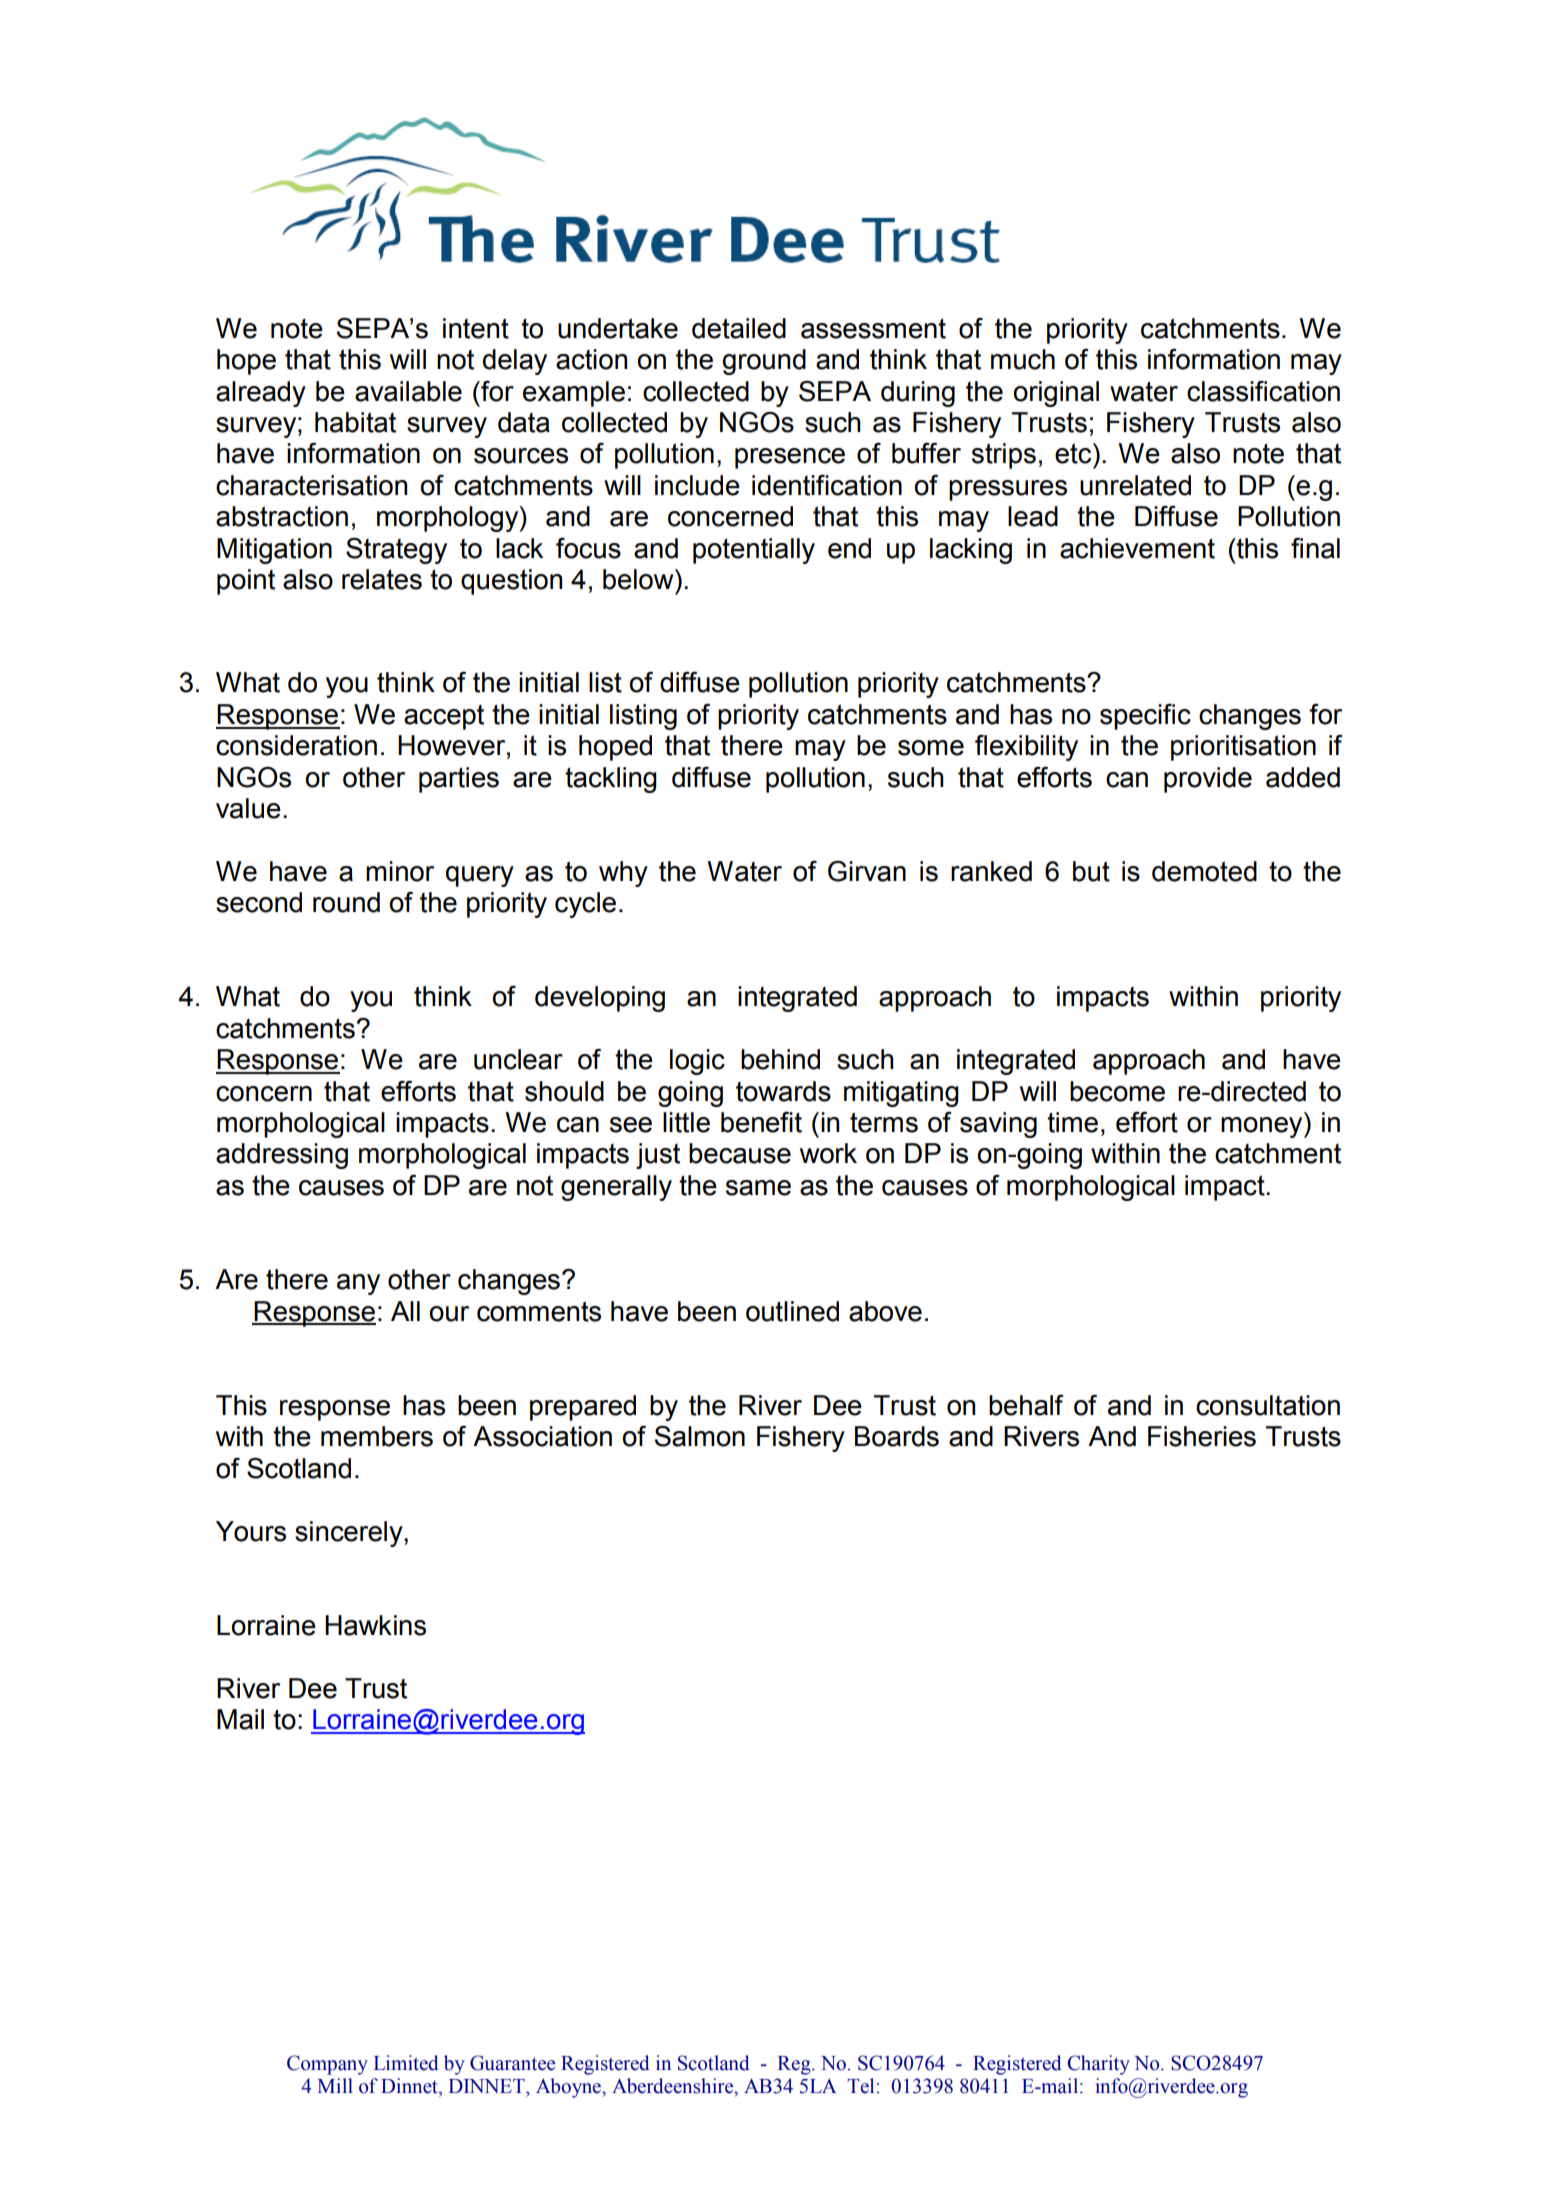 This screenshot has width=1549, height=2191. What do you see at coordinates (758, 1188) in the screenshot?
I see `same` at bounding box center [758, 1188].
